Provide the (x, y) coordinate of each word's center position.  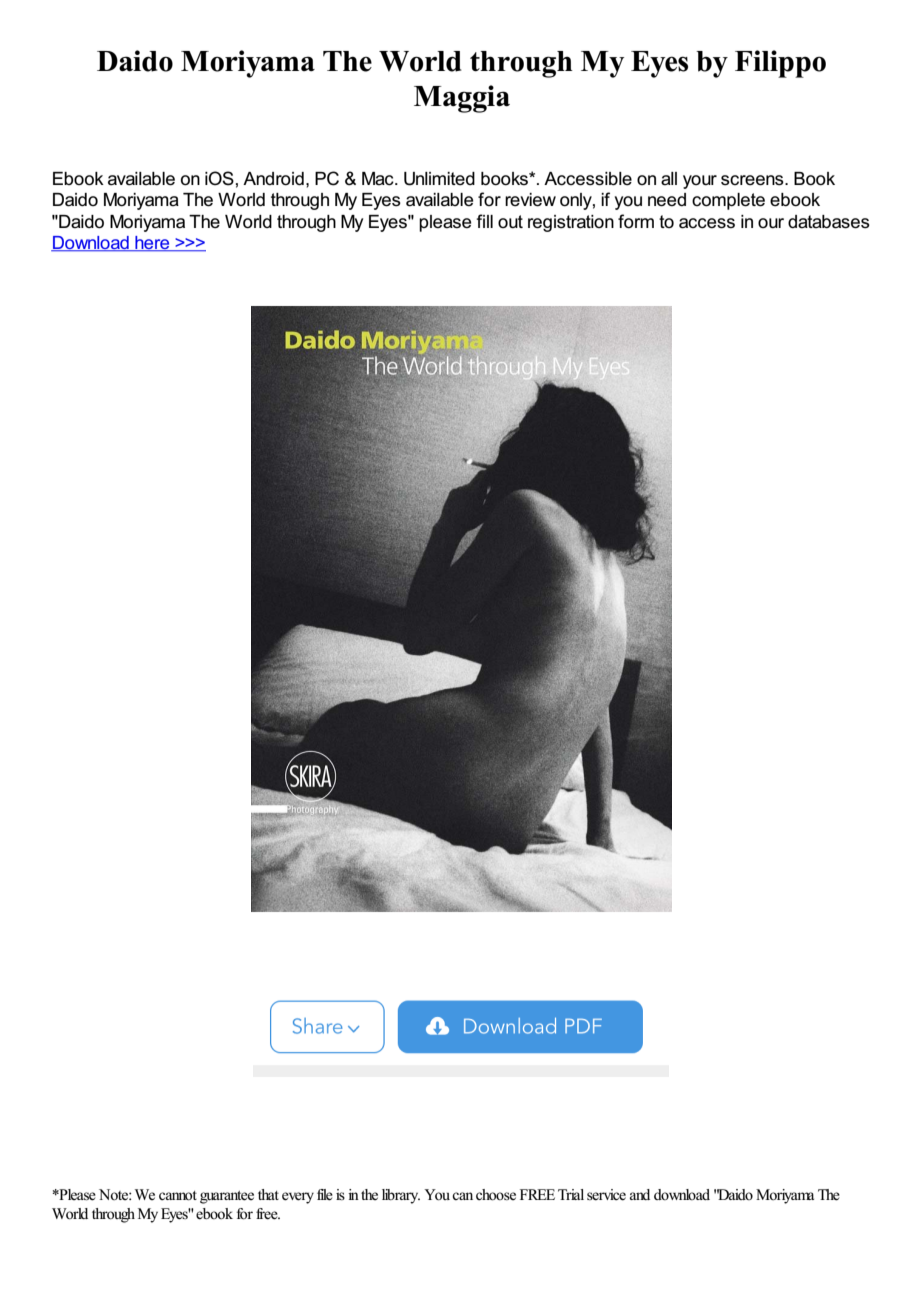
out (510, 221)
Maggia (462, 99)
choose (496, 1195)
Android (273, 179)
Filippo (780, 64)
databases (829, 222)
